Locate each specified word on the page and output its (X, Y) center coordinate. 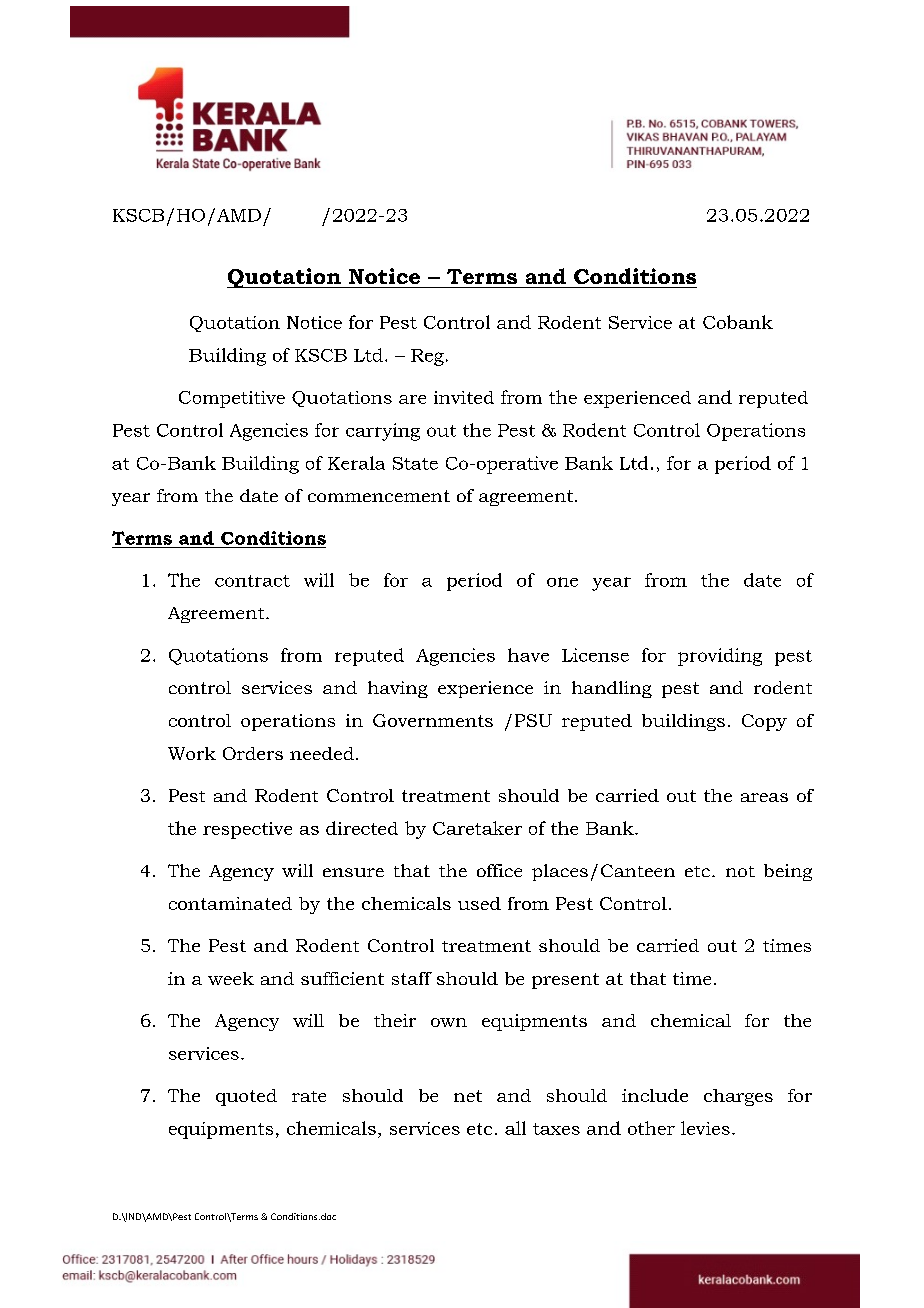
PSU (533, 720)
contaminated (230, 903)
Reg (427, 357)
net (468, 1096)
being (788, 872)
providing (720, 657)
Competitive (232, 399)
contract (252, 581)
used (479, 903)
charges (738, 1097)
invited (464, 397)
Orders (253, 753)
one (562, 582)
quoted (246, 1097)
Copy (764, 722)
